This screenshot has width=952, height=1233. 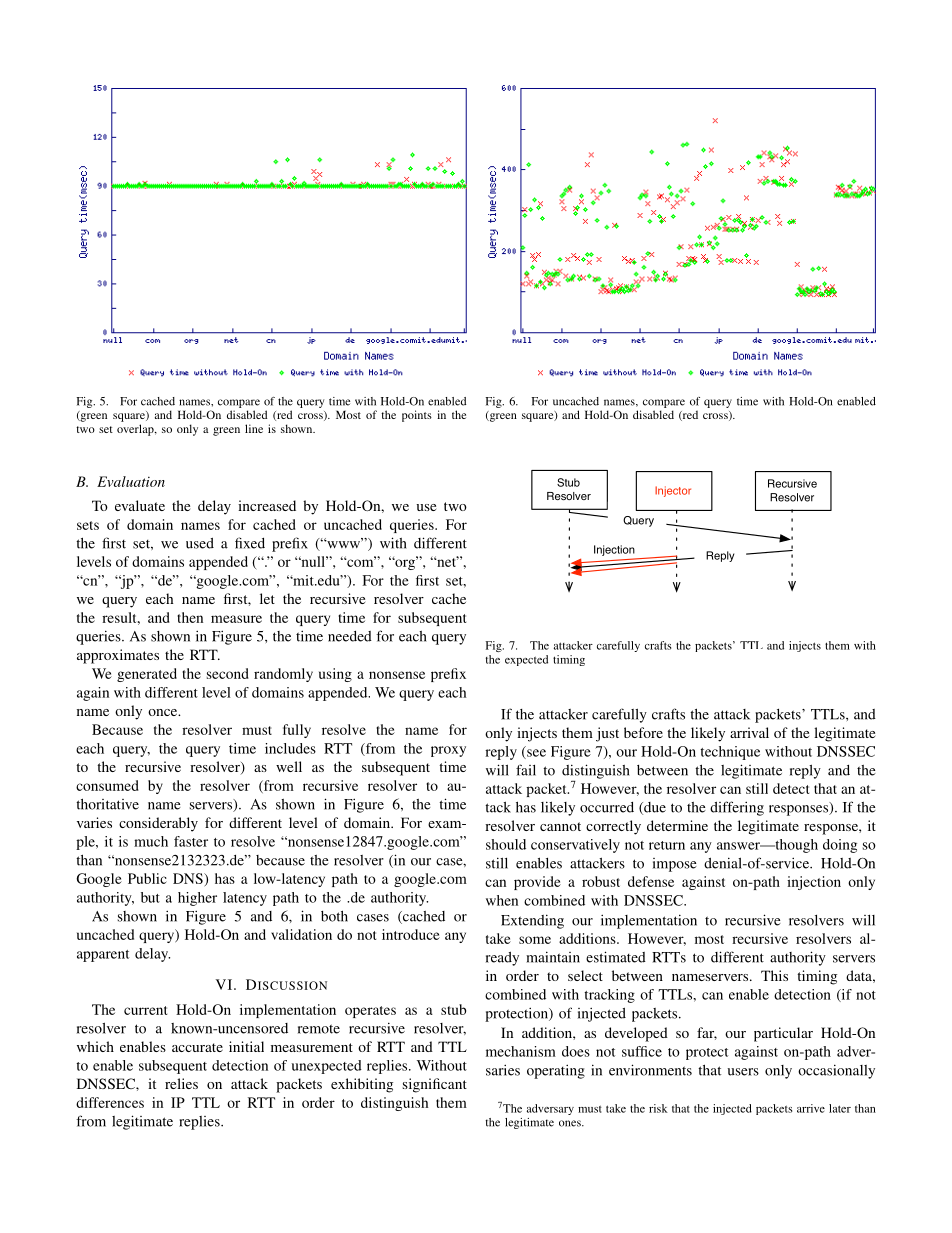 What do you see at coordinates (350, 636) in the screenshot?
I see `needed` at bounding box center [350, 636].
